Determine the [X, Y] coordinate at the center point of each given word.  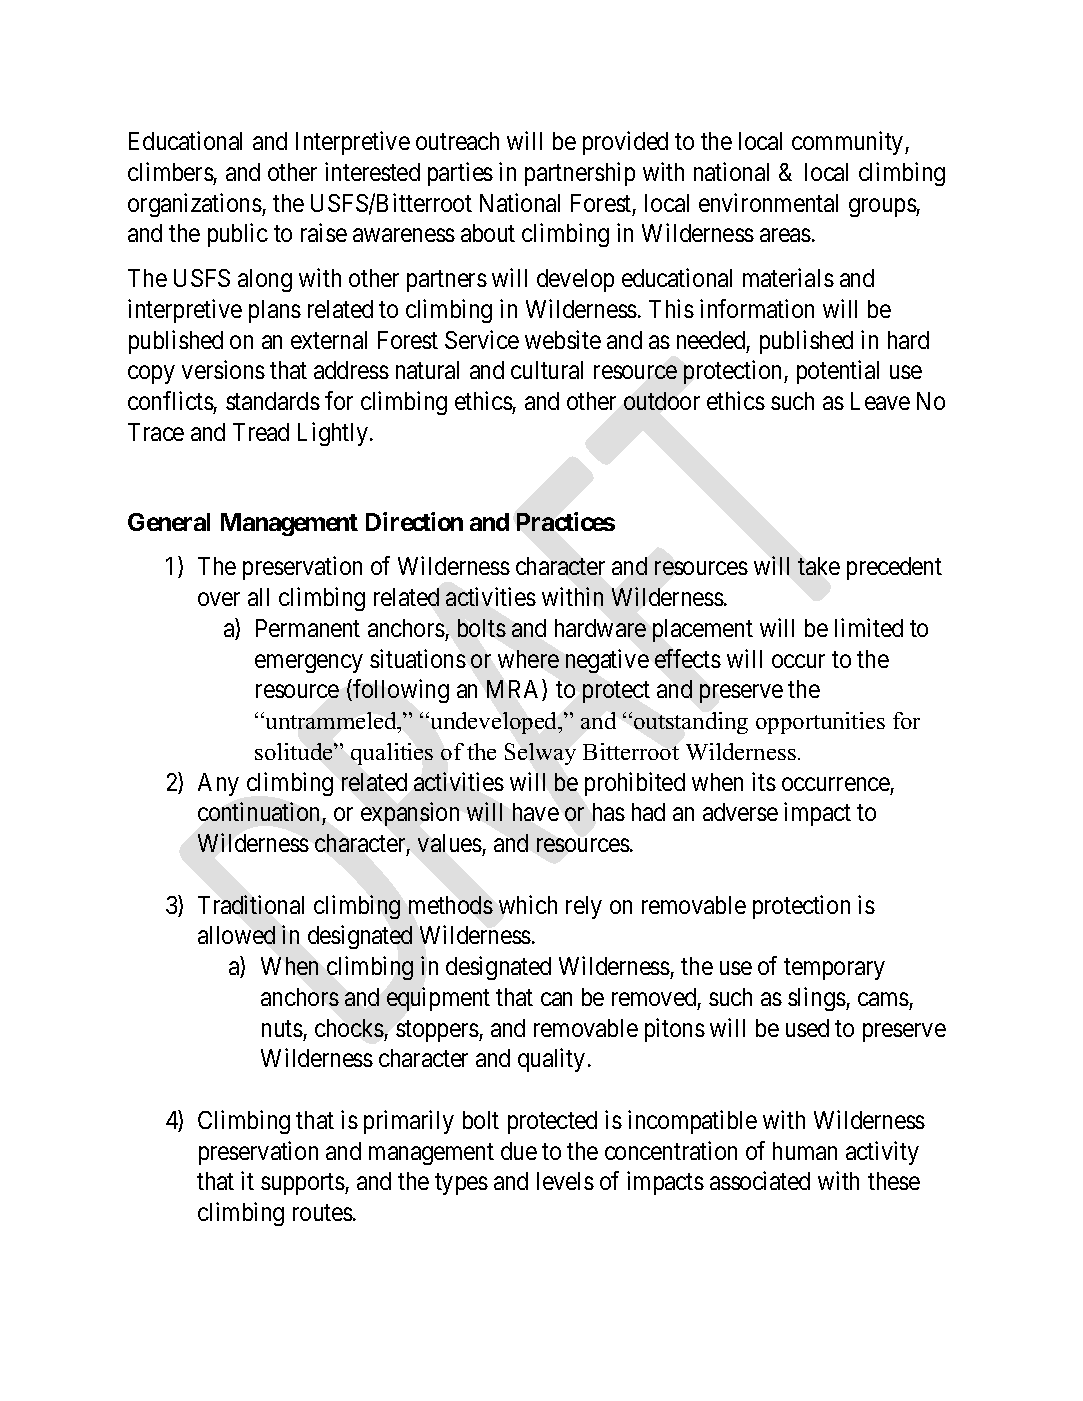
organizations [195, 205]
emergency [309, 663]
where [528, 659]
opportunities [820, 723]
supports [303, 1184]
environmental [768, 202]
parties [460, 174]
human [805, 1151]
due [519, 1151]
